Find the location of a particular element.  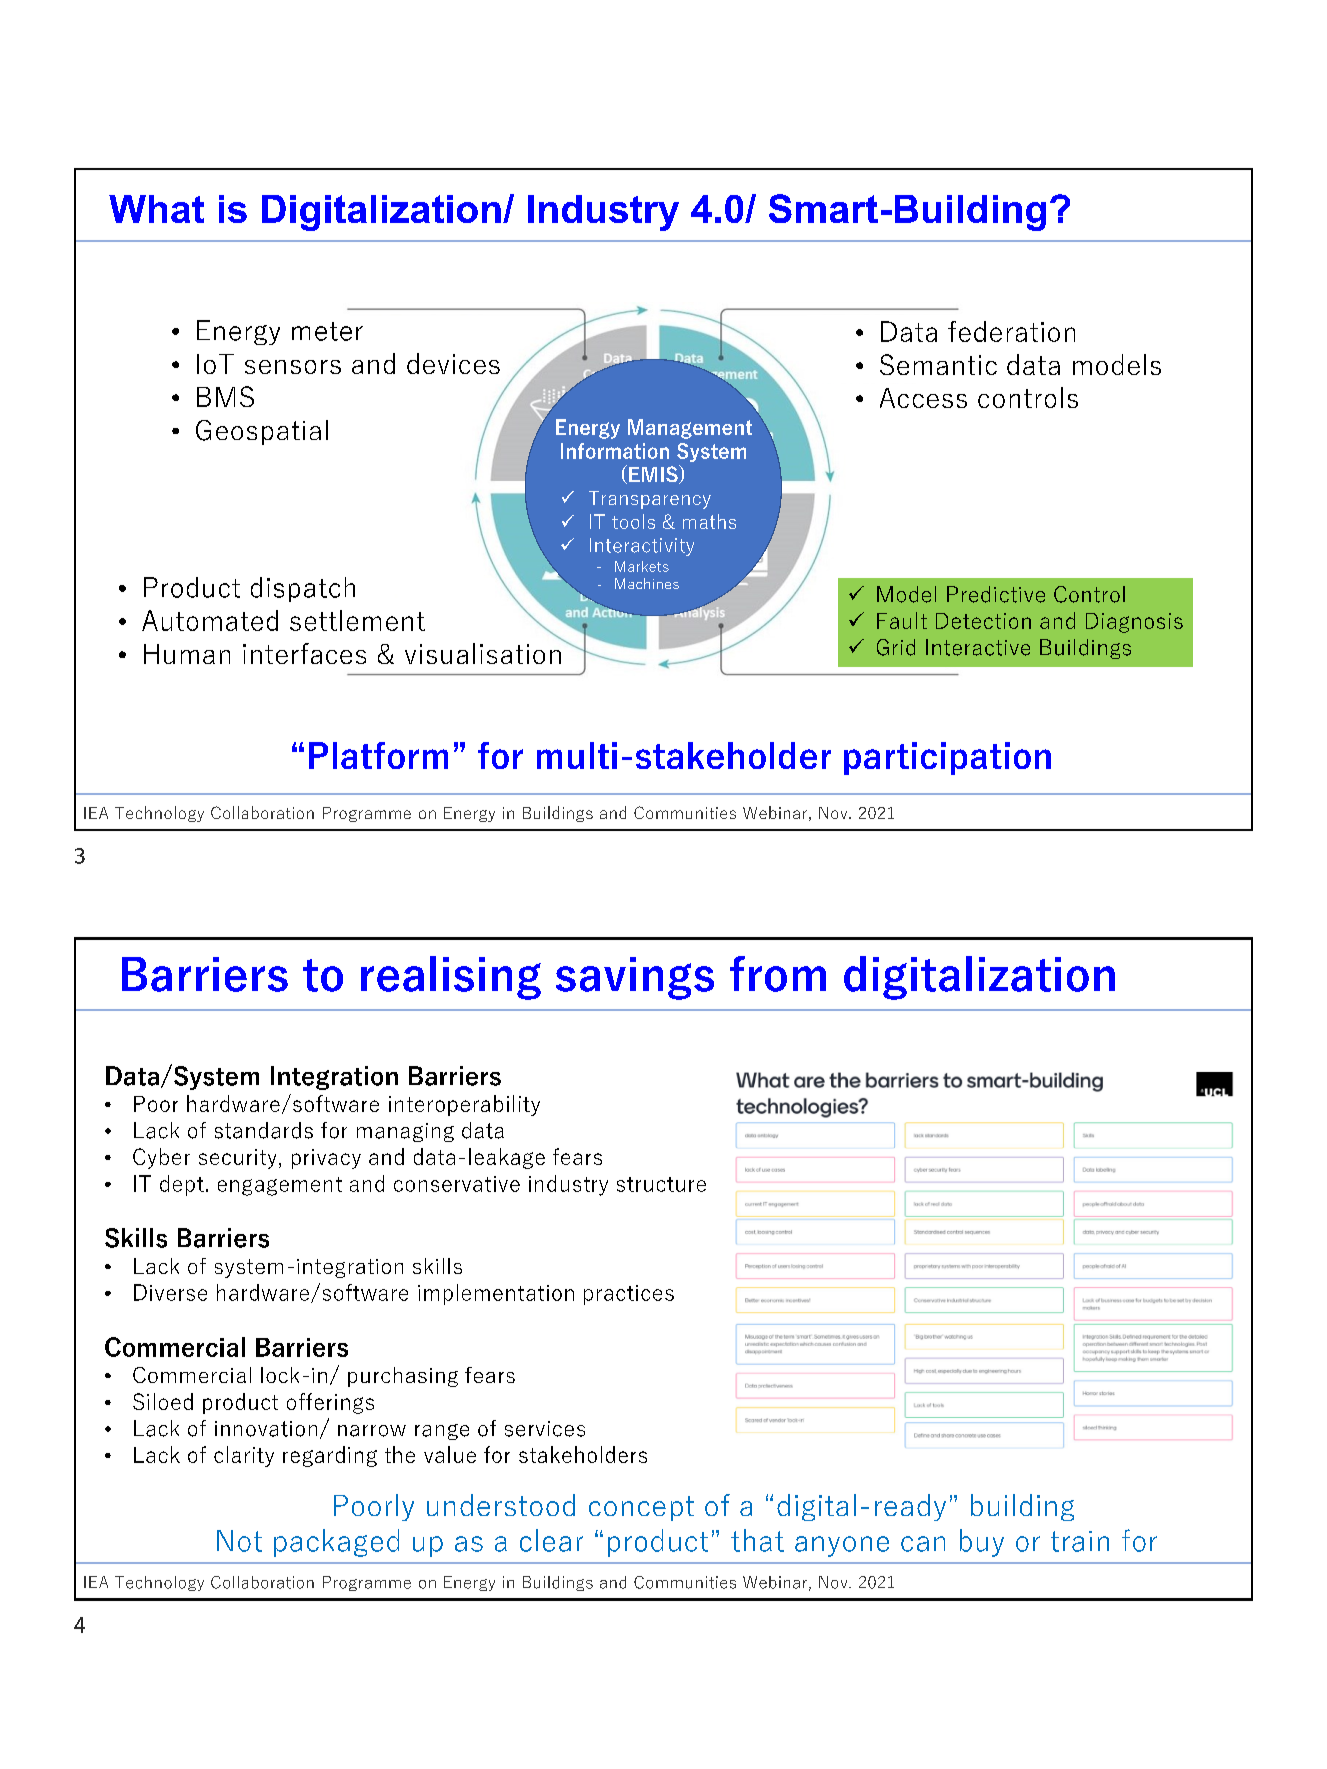

devices is located at coordinates (453, 363).
